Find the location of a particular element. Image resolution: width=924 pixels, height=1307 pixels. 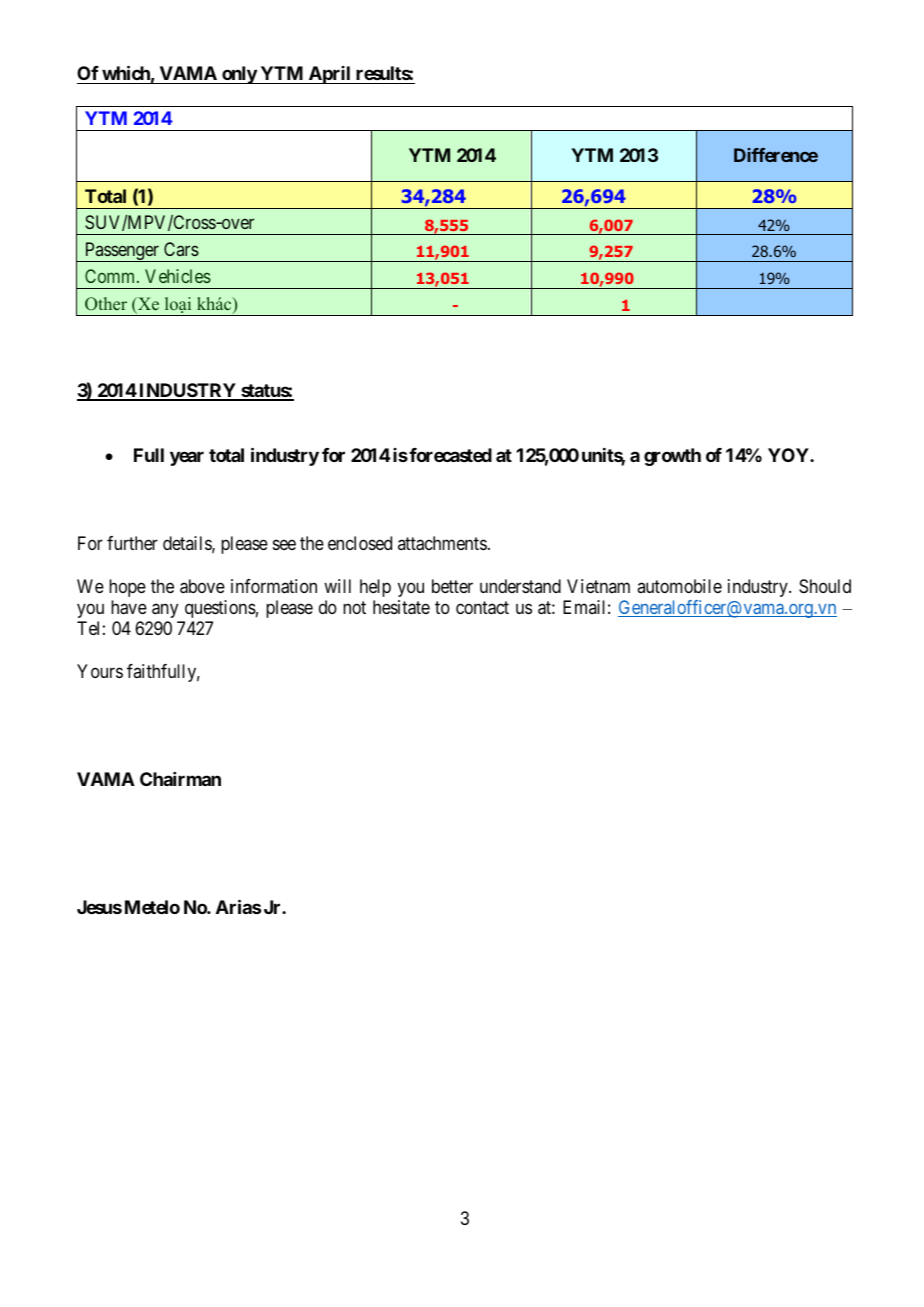

year is located at coordinates (187, 459).
